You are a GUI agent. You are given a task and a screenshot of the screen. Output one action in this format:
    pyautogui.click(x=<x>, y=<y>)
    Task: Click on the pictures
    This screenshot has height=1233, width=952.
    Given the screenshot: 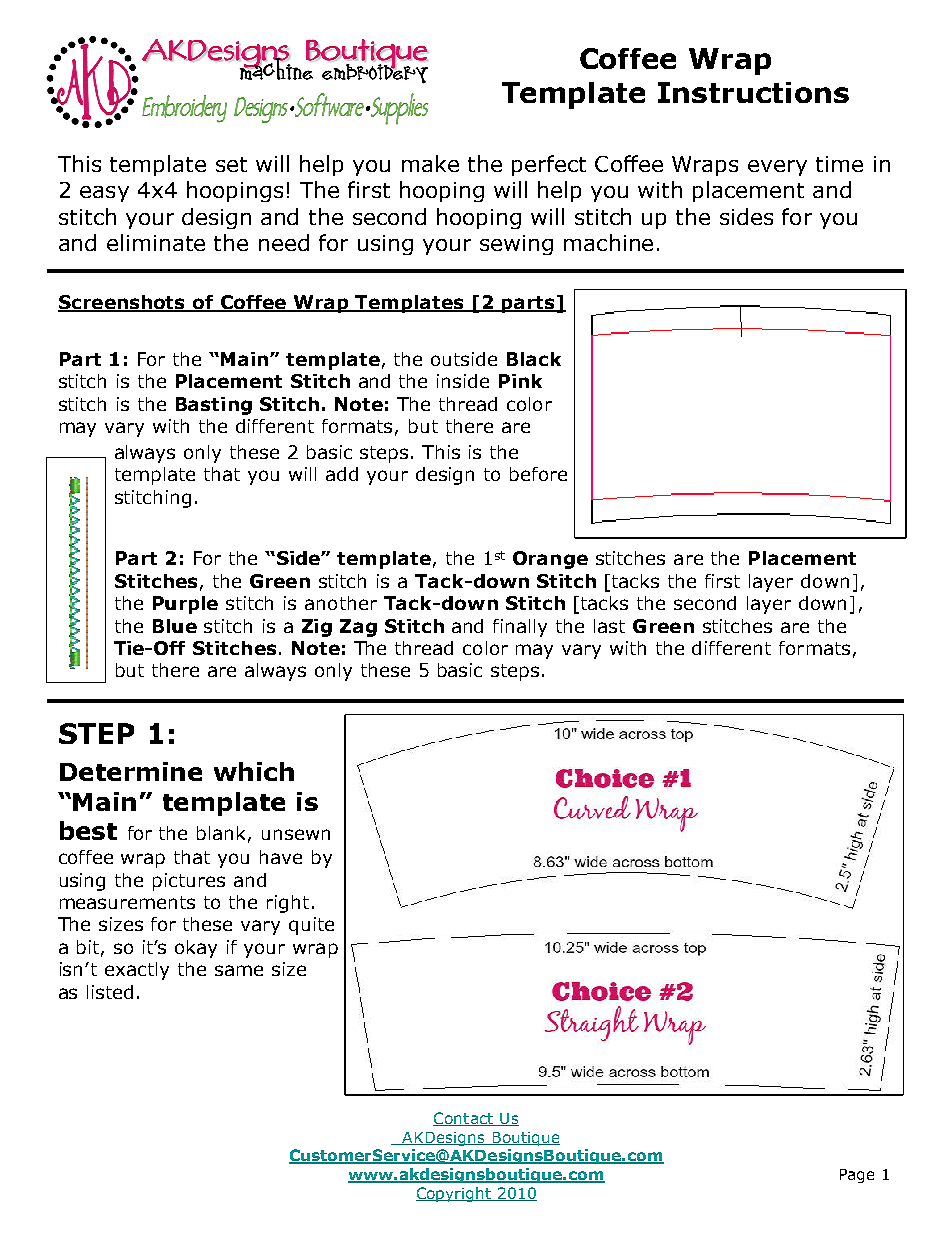 What is the action you would take?
    pyautogui.click(x=189, y=882)
